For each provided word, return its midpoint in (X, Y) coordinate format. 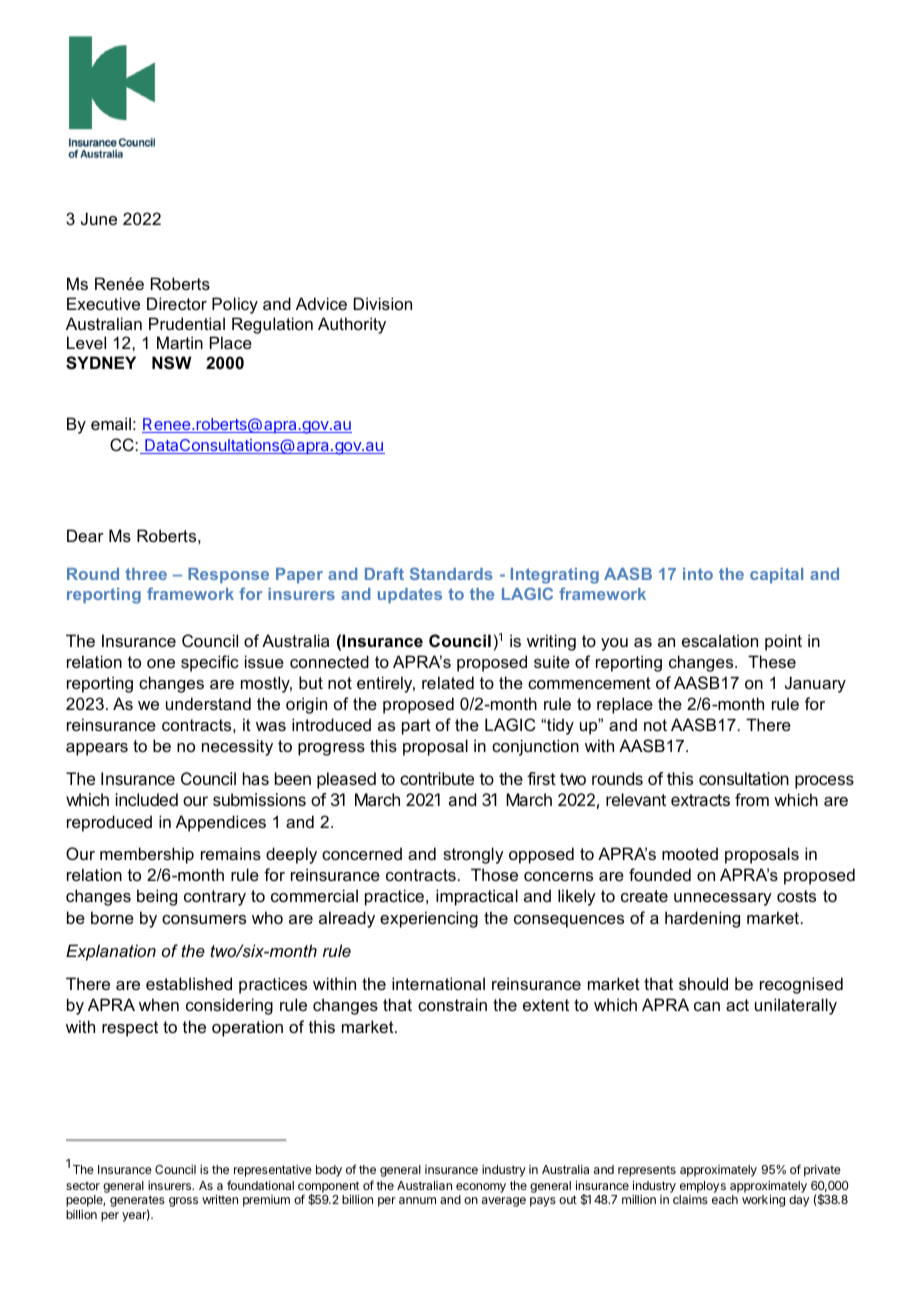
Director (177, 303)
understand (208, 703)
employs (702, 1188)
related (448, 682)
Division (383, 303)
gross (183, 1202)
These (772, 661)
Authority (352, 325)
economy (481, 1189)
